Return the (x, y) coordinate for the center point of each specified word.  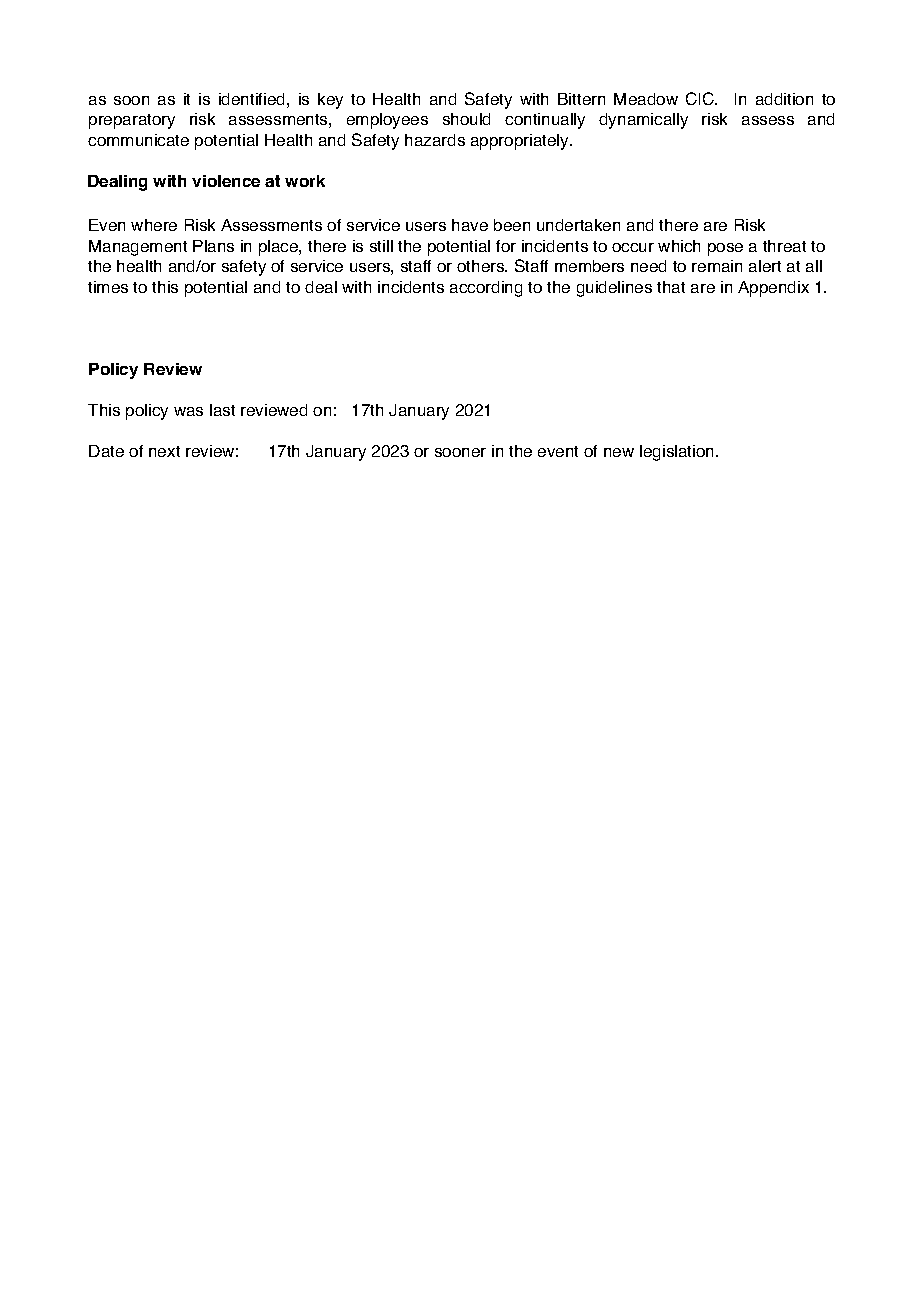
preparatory (132, 121)
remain (717, 266)
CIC (701, 98)
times (108, 287)
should (466, 119)
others (482, 266)
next (164, 451)
